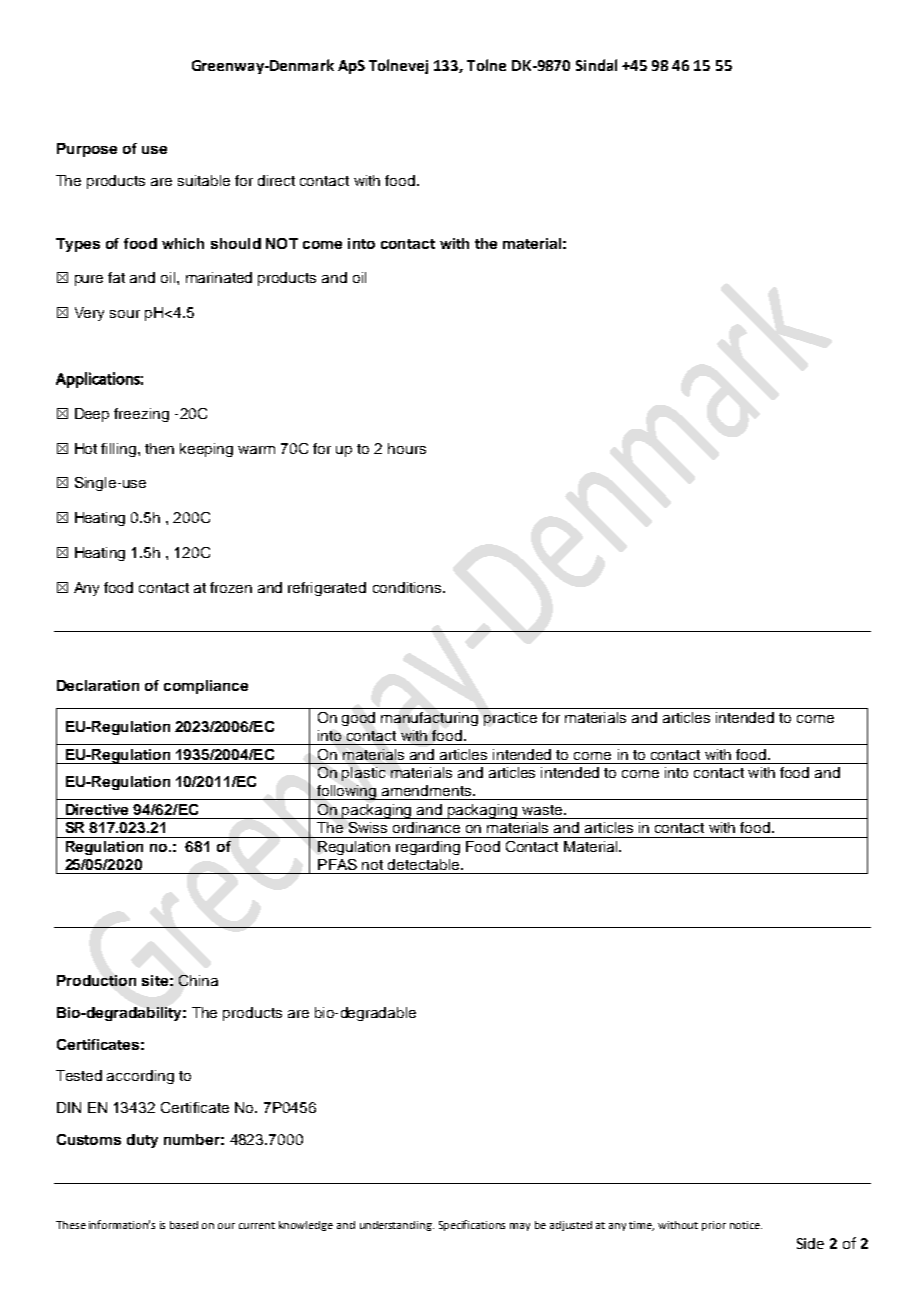 The image size is (924, 1308). What do you see at coordinates (510, 719) in the page?
I see `practice` at bounding box center [510, 719].
